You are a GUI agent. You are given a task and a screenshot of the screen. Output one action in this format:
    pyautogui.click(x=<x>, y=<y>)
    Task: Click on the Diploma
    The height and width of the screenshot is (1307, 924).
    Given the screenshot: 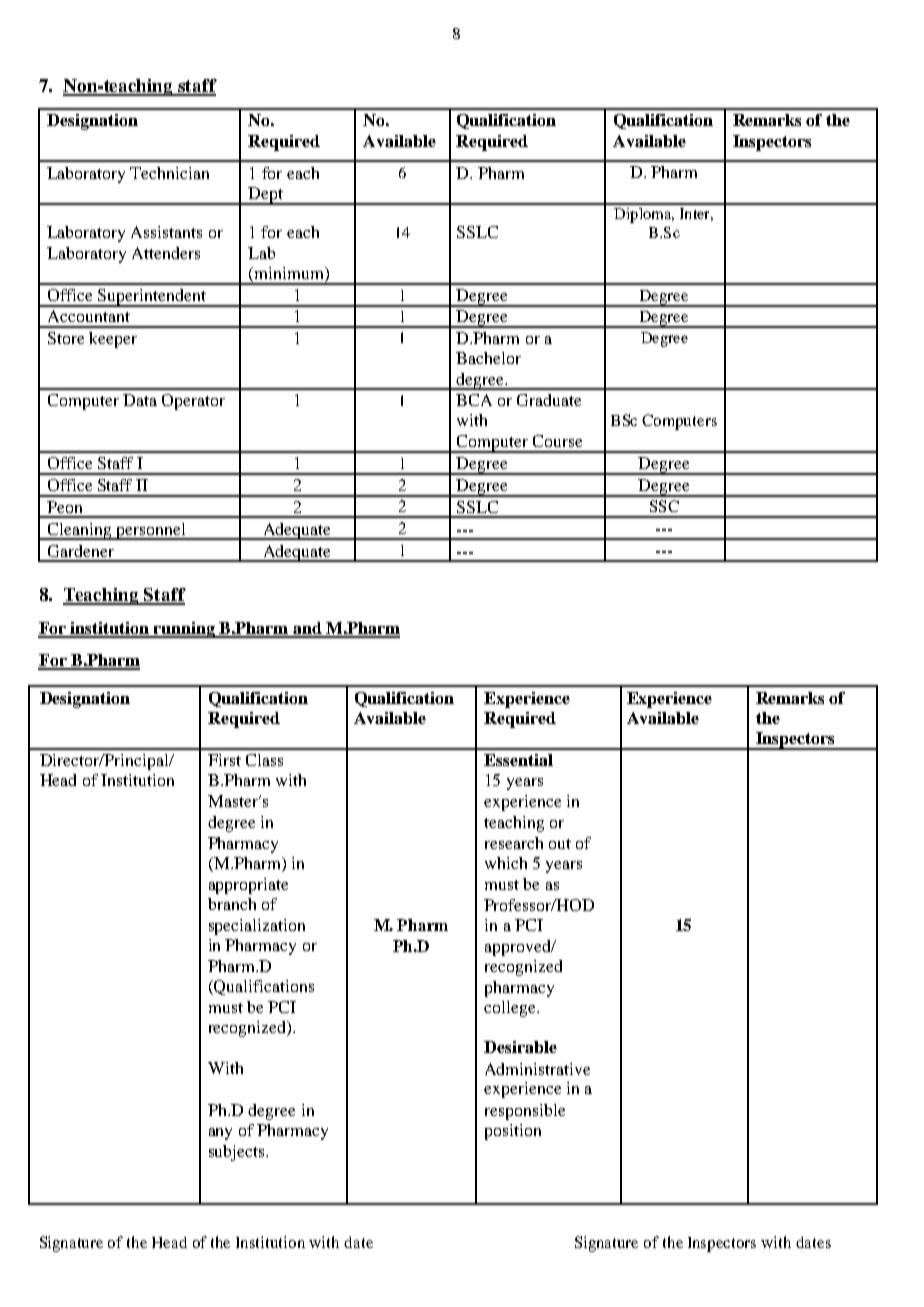 What is the action you would take?
    pyautogui.click(x=644, y=215)
